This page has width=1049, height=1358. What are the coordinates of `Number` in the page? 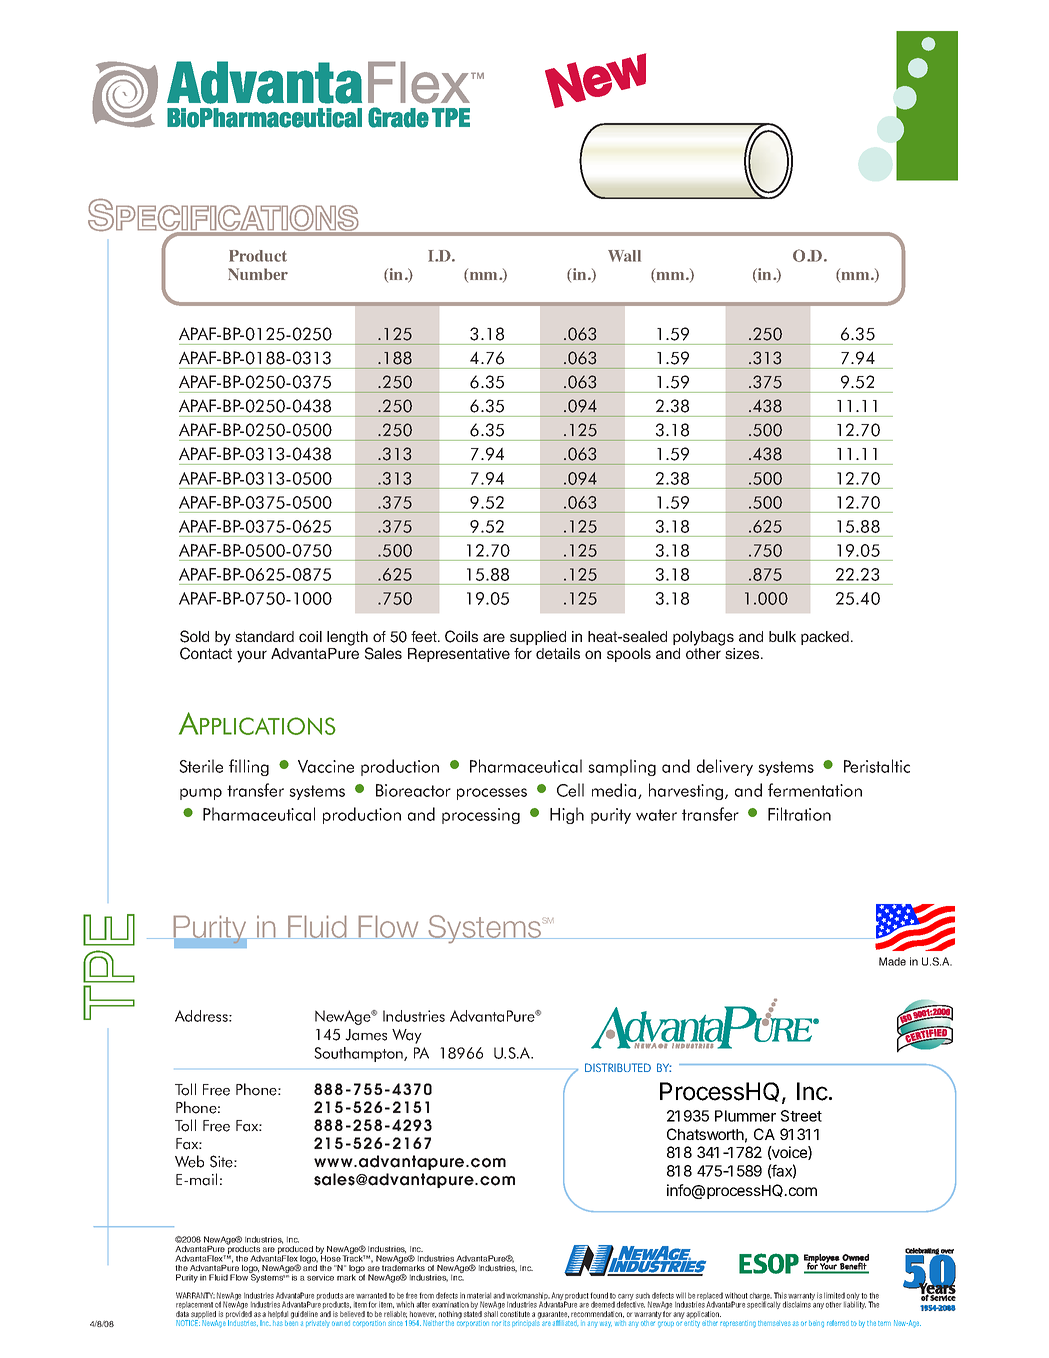 It's located at (258, 274).
